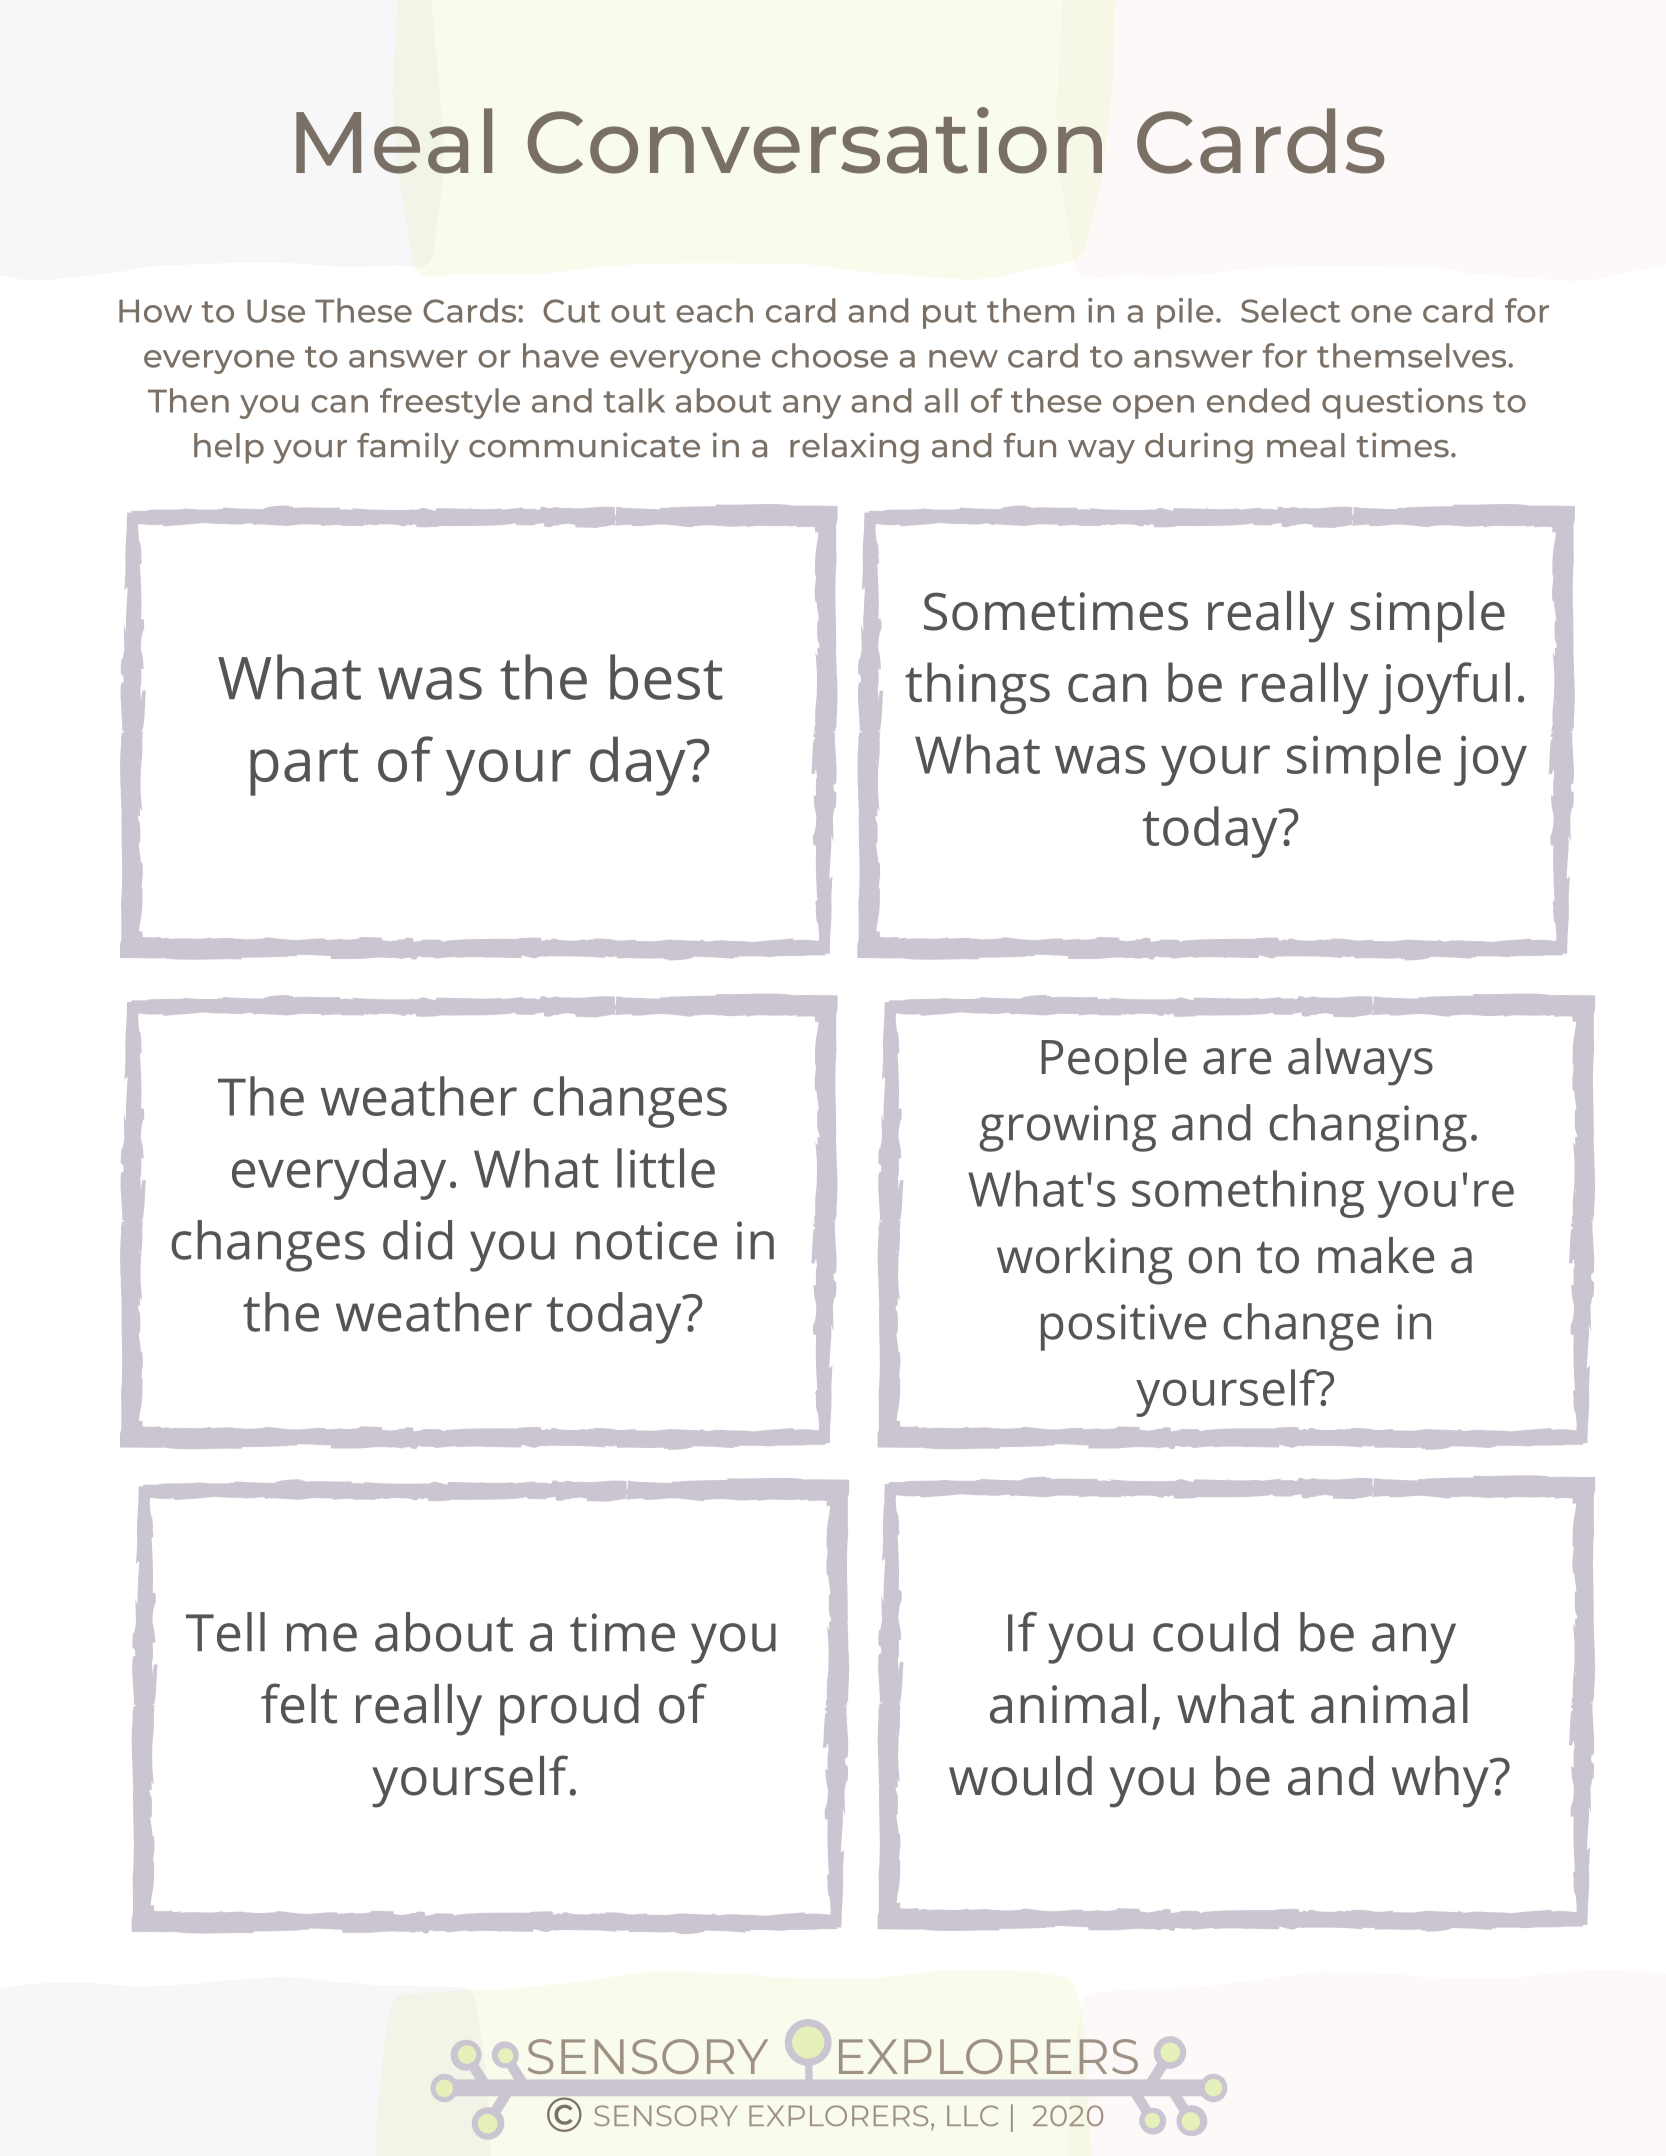 This document has height=2156, width=1666. What do you see at coordinates (339, 1174) in the document?
I see `everyday` at bounding box center [339, 1174].
